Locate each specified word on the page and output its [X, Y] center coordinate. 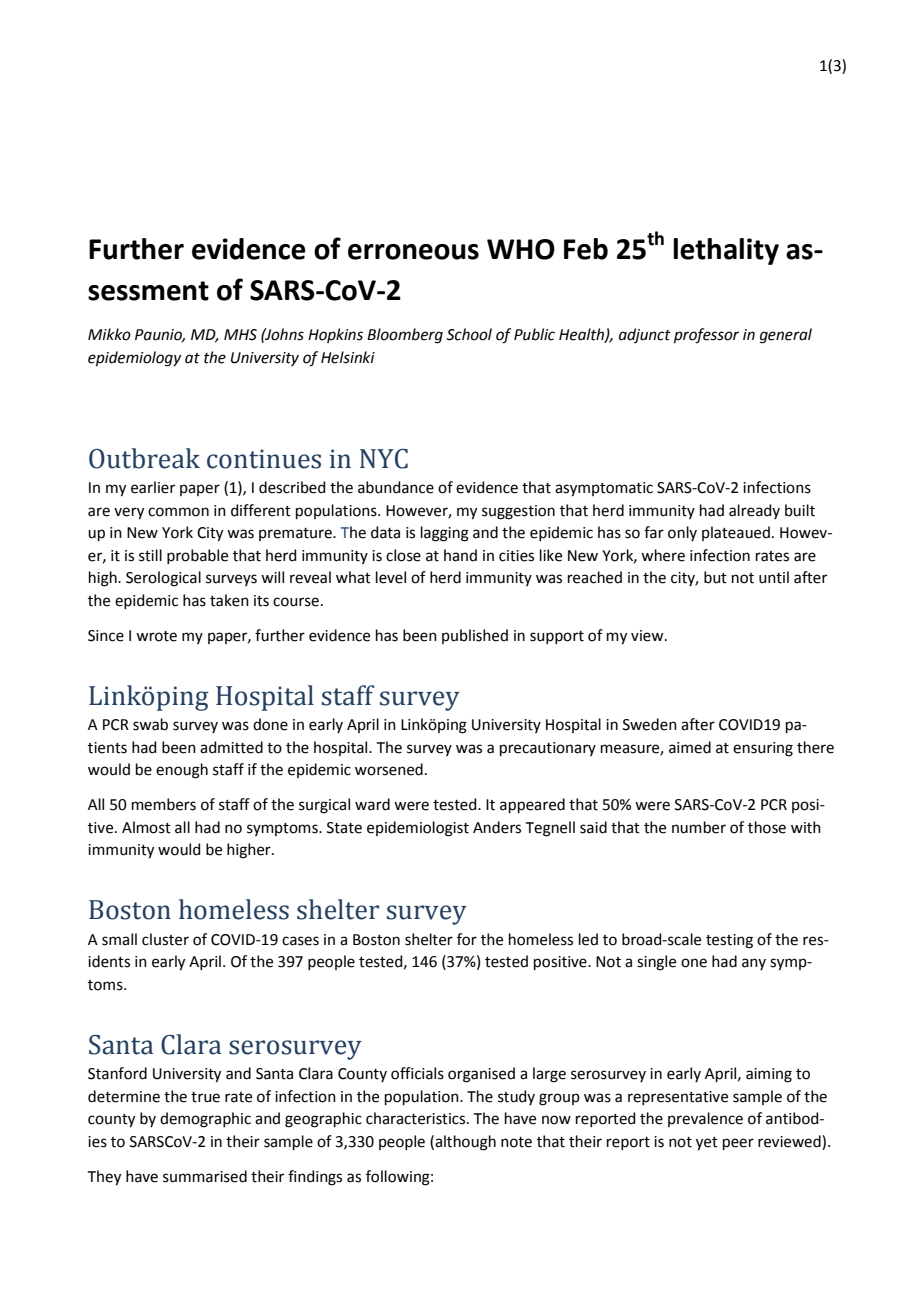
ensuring [763, 749]
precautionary [548, 749]
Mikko [109, 334]
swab [150, 724]
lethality [726, 251]
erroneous [413, 252]
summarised [205, 1176]
